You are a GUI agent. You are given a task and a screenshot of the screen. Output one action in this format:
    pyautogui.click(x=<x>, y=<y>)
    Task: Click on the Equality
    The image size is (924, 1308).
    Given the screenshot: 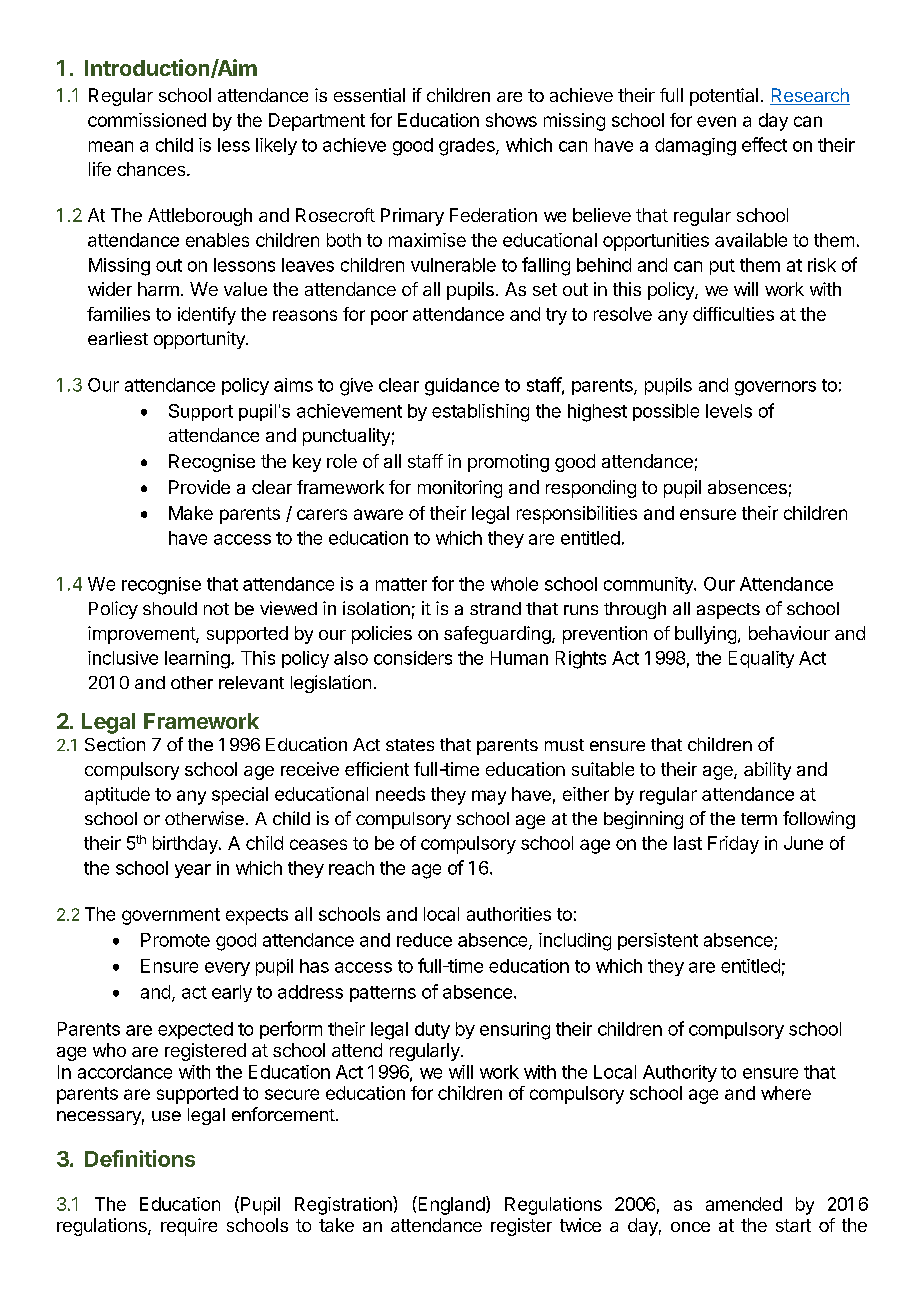 What is the action you would take?
    pyautogui.click(x=761, y=659)
